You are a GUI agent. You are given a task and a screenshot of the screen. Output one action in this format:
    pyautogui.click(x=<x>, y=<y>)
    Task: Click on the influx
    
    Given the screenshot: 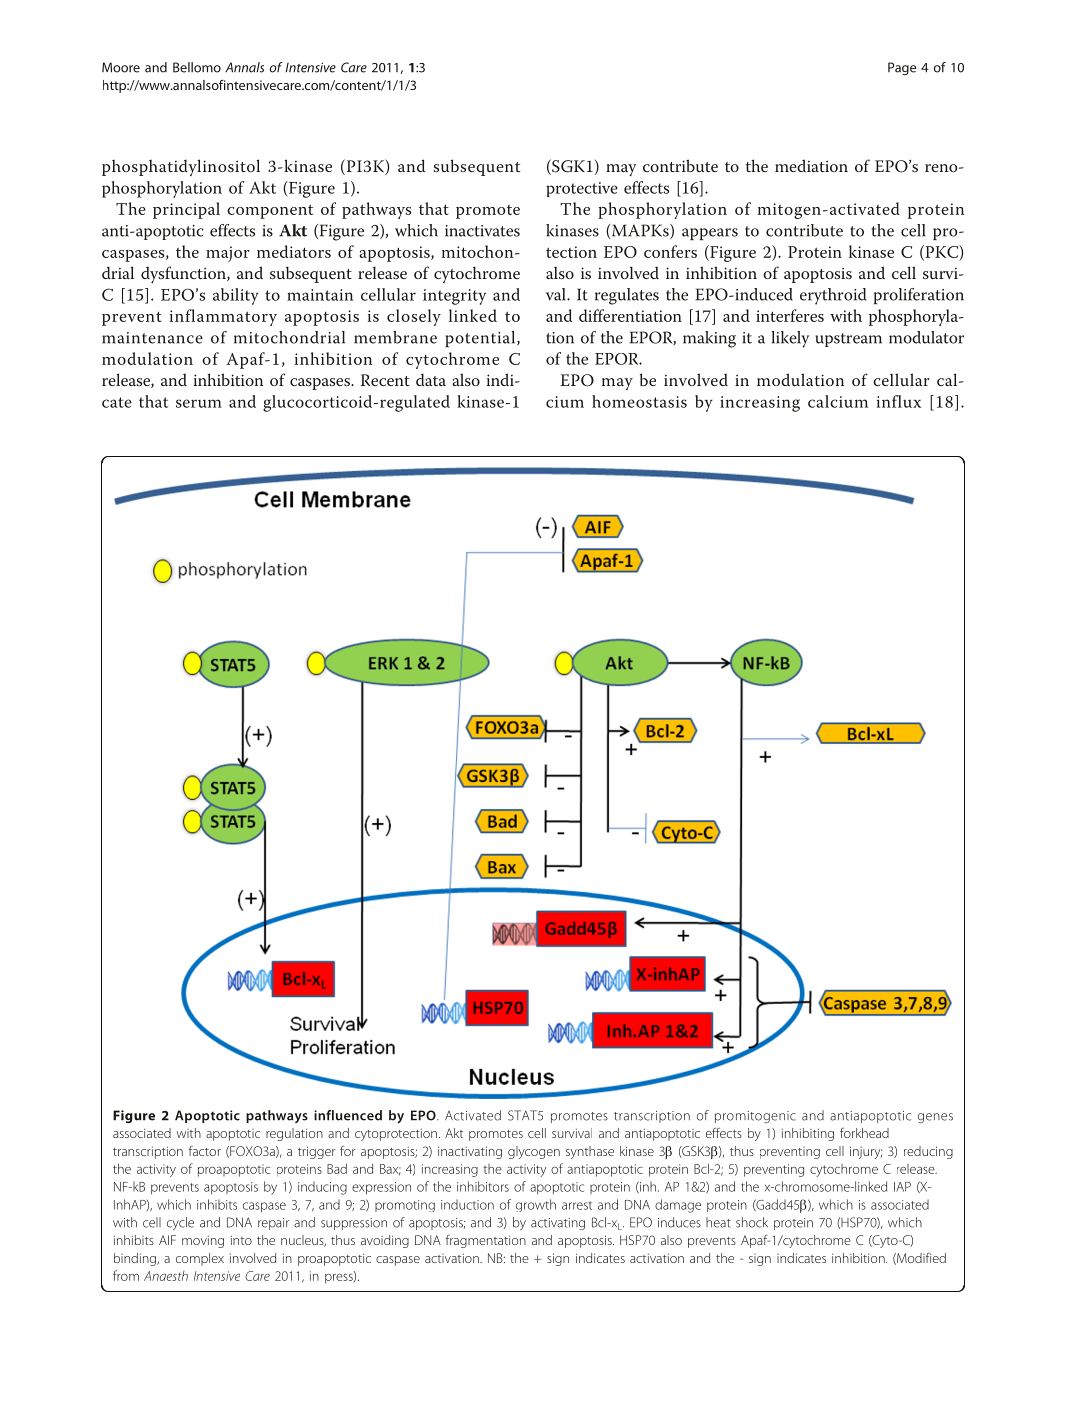 What is the action you would take?
    pyautogui.click(x=899, y=401)
